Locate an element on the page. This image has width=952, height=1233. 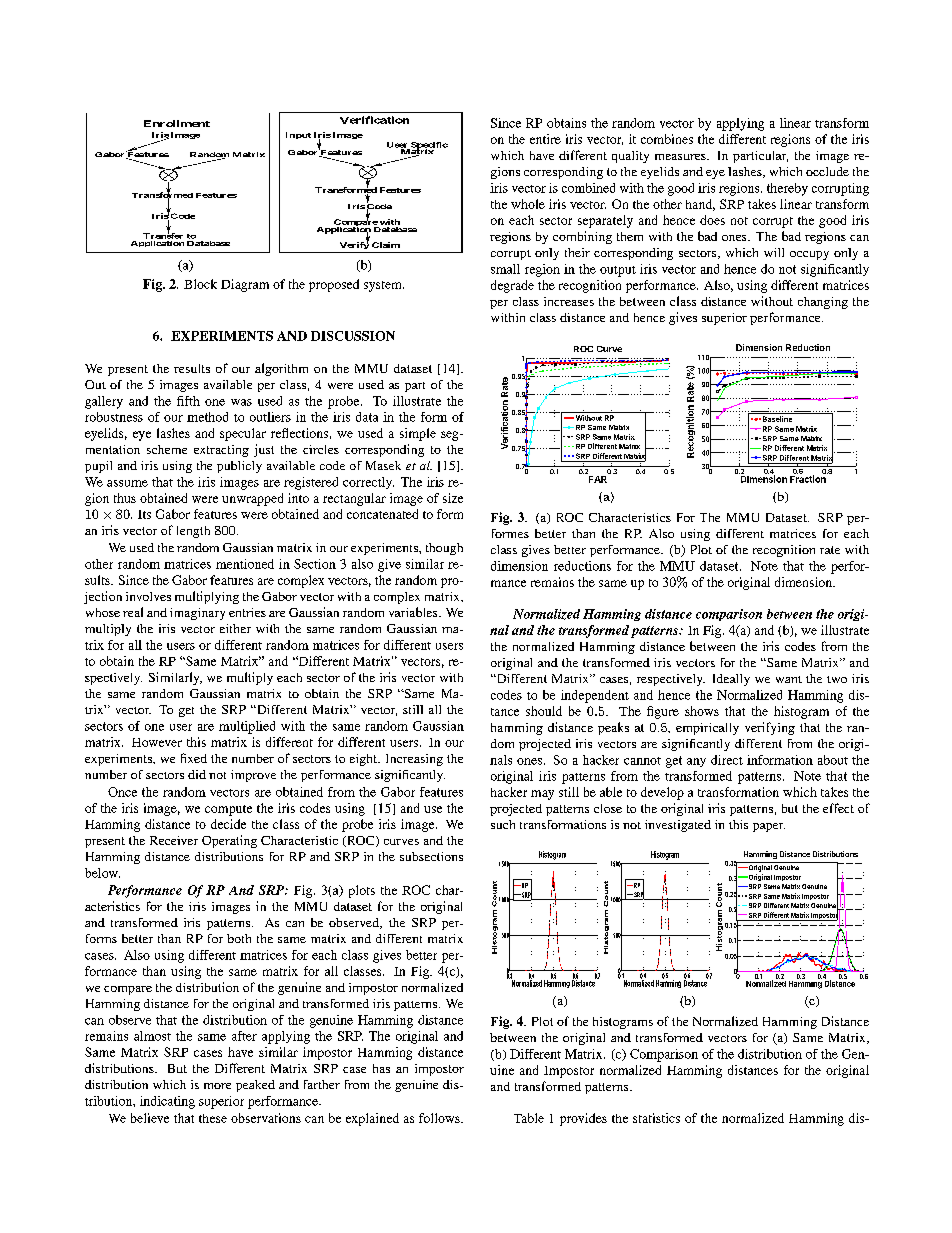
Enrollment is located at coordinates (177, 123).
